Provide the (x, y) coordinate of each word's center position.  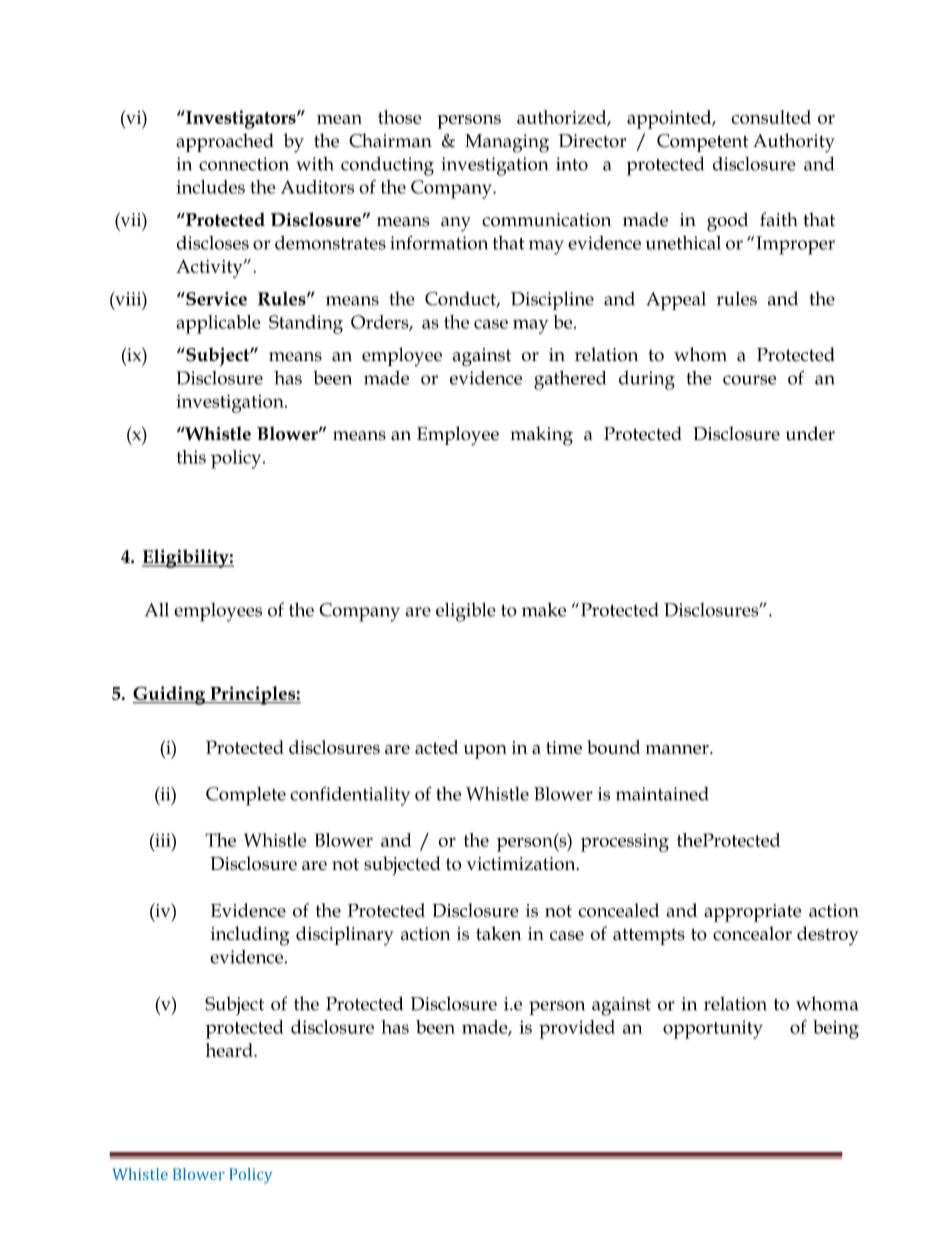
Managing (507, 143)
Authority (794, 143)
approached (225, 142)
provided (577, 1029)
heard (230, 1050)
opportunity (713, 1029)
